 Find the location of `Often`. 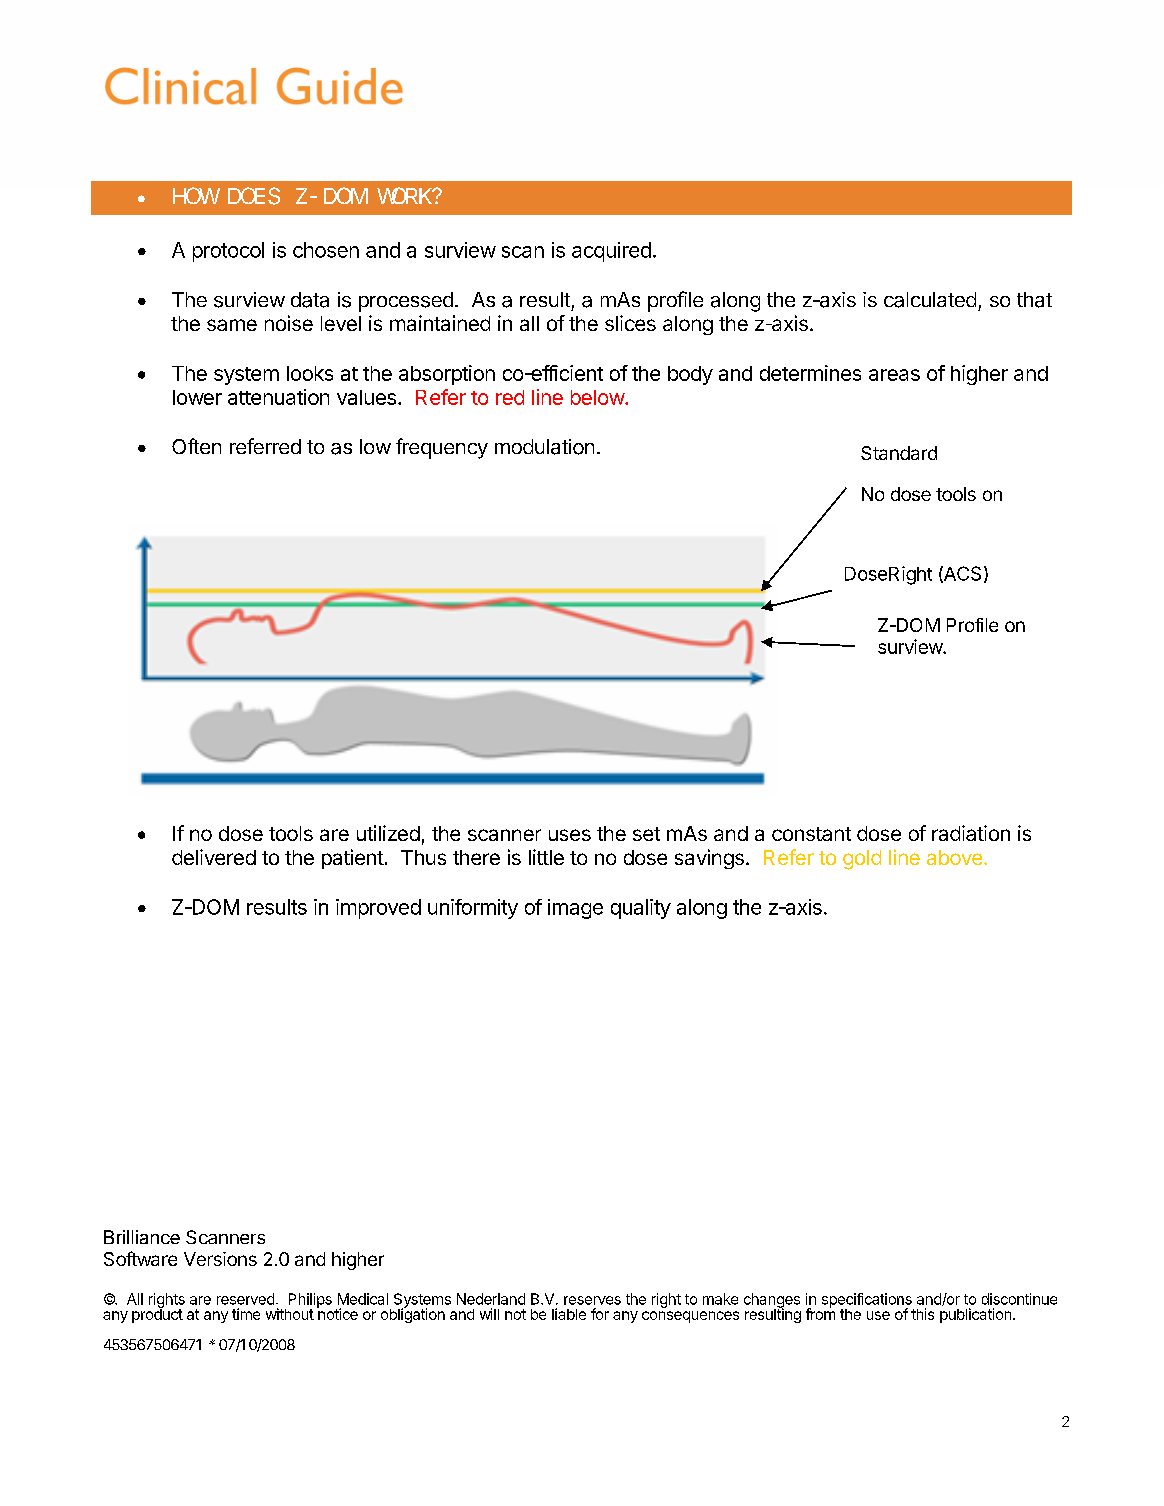

Often is located at coordinates (196, 446).
